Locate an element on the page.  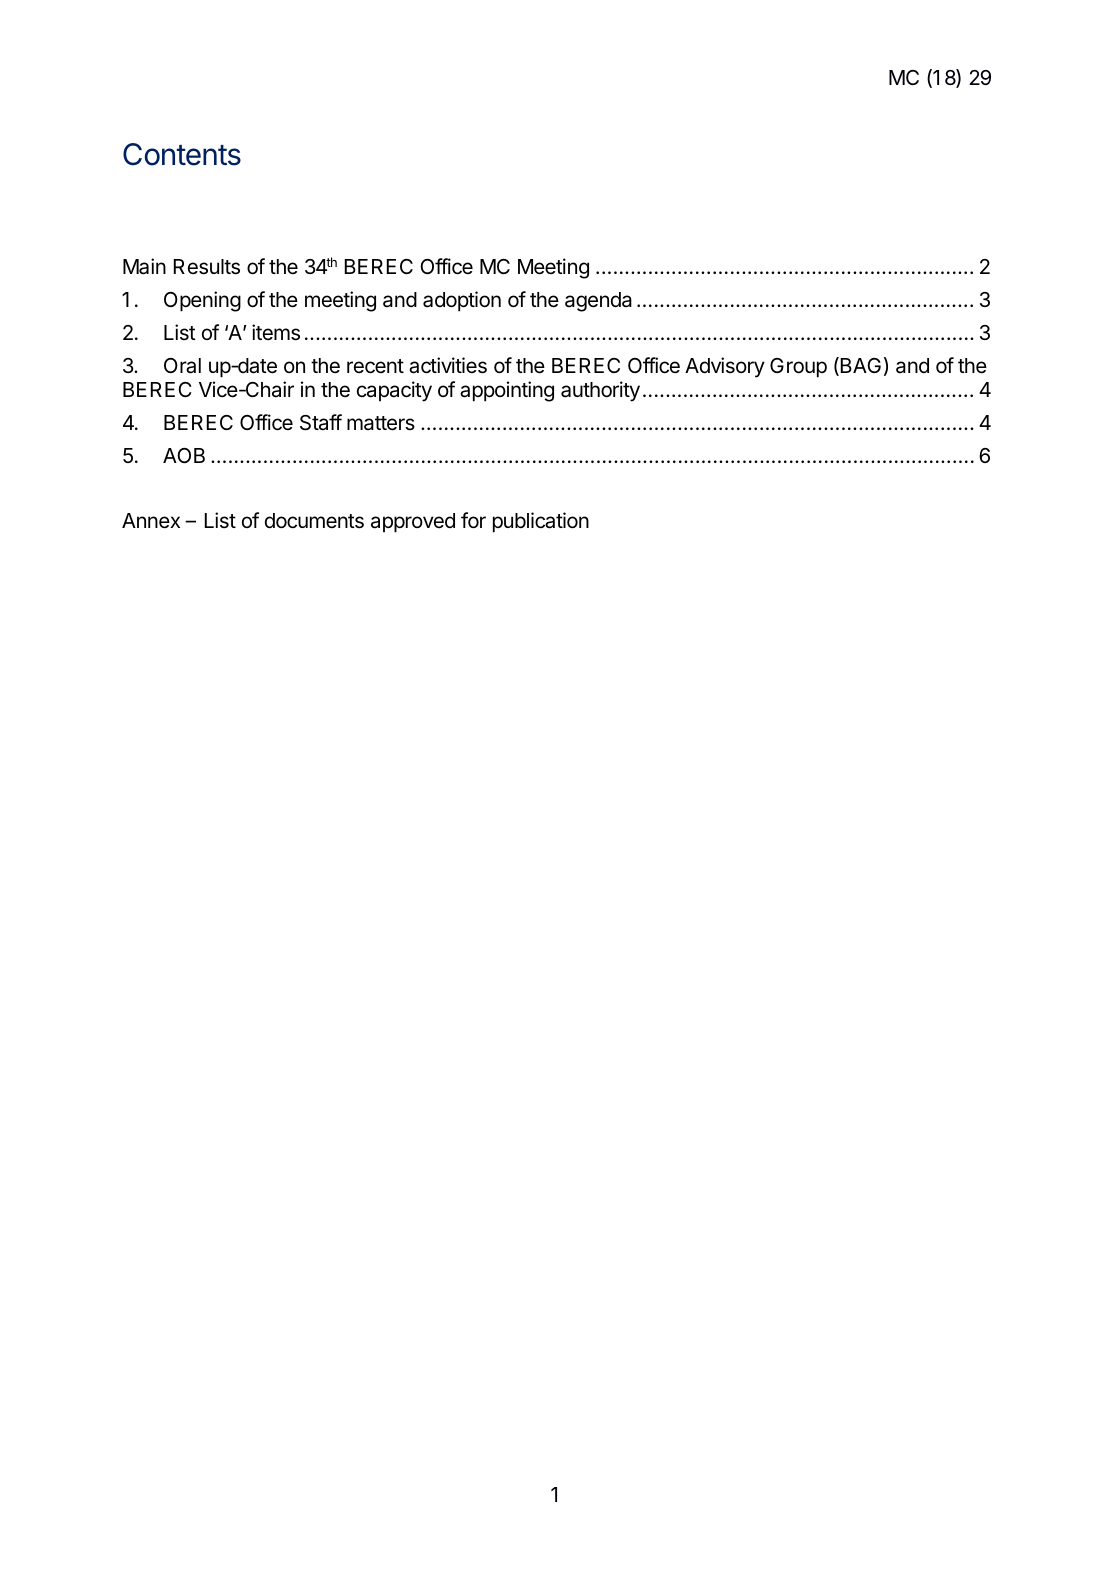
activities is located at coordinates (448, 365).
